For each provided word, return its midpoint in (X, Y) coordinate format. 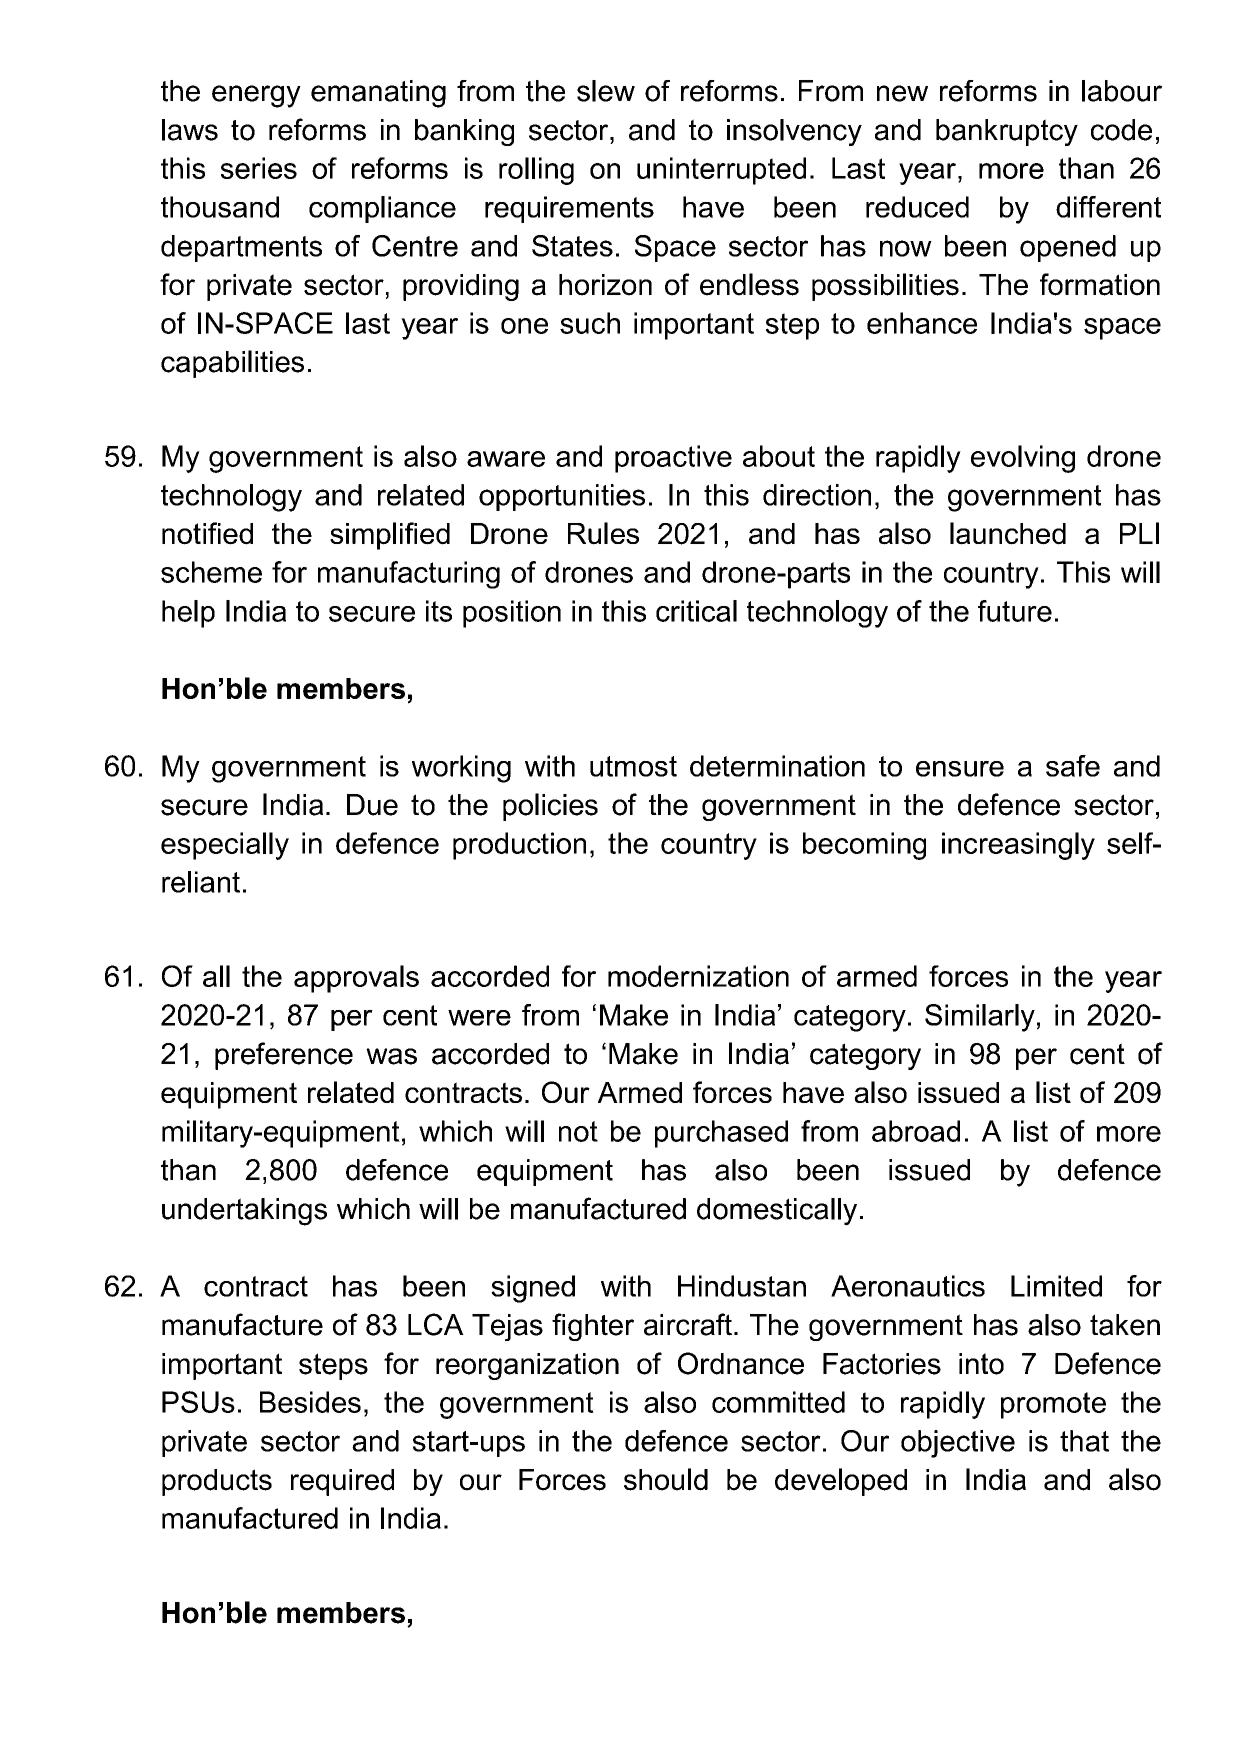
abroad (916, 1131)
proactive (673, 459)
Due (372, 805)
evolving (1023, 459)
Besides (310, 1402)
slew (606, 91)
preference (284, 1056)
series (259, 168)
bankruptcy (1007, 132)
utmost (633, 766)
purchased (721, 1134)
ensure (960, 769)
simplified (390, 536)
